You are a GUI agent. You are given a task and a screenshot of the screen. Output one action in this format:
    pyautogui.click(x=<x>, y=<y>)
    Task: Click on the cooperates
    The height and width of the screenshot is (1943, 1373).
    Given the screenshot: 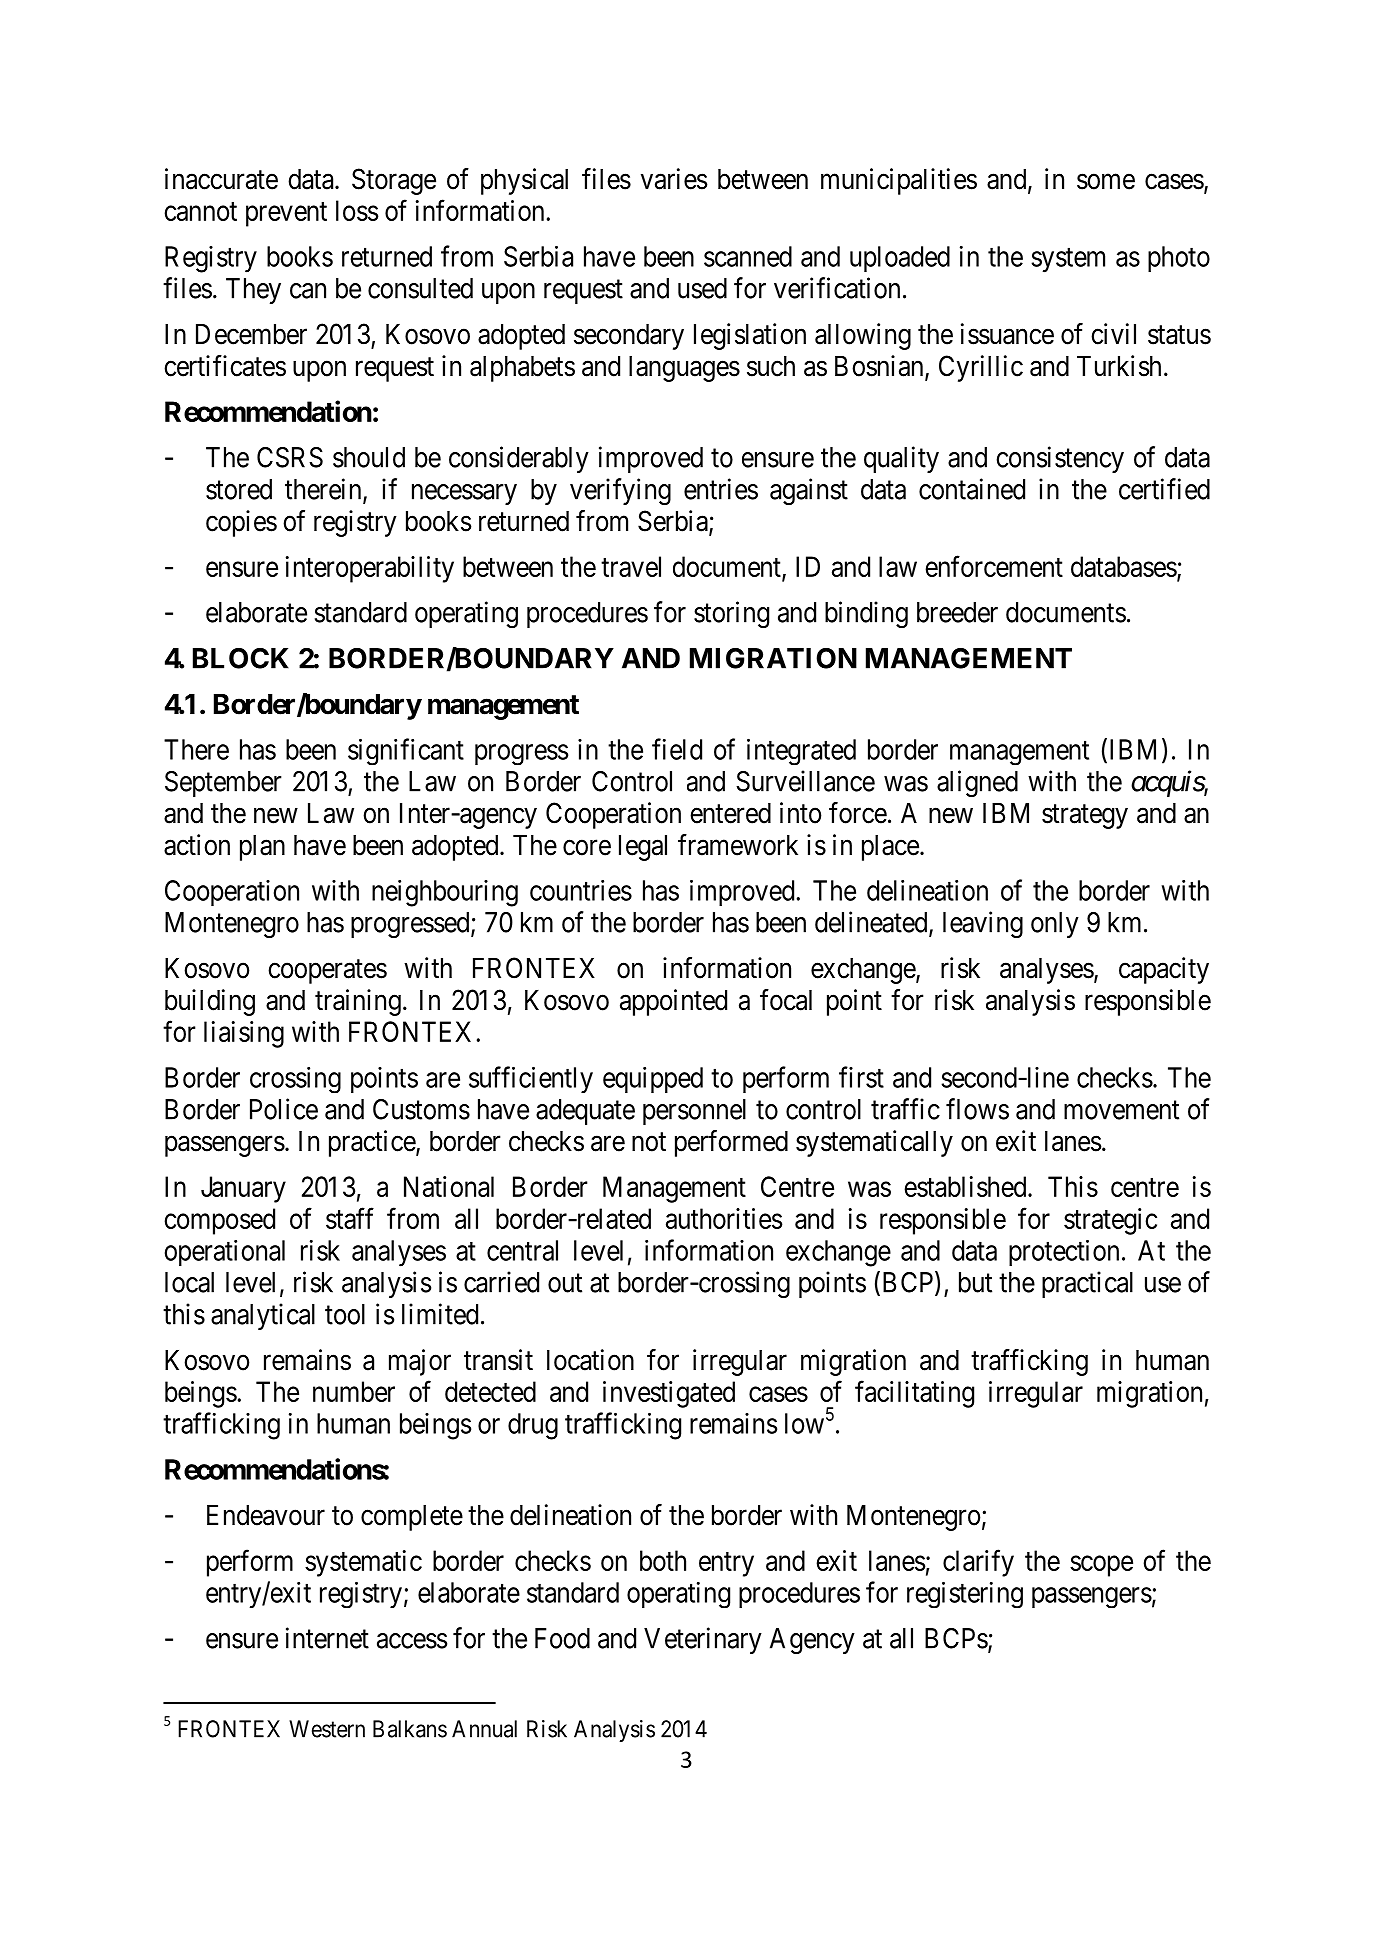 What is the action you would take?
    pyautogui.click(x=327, y=972)
